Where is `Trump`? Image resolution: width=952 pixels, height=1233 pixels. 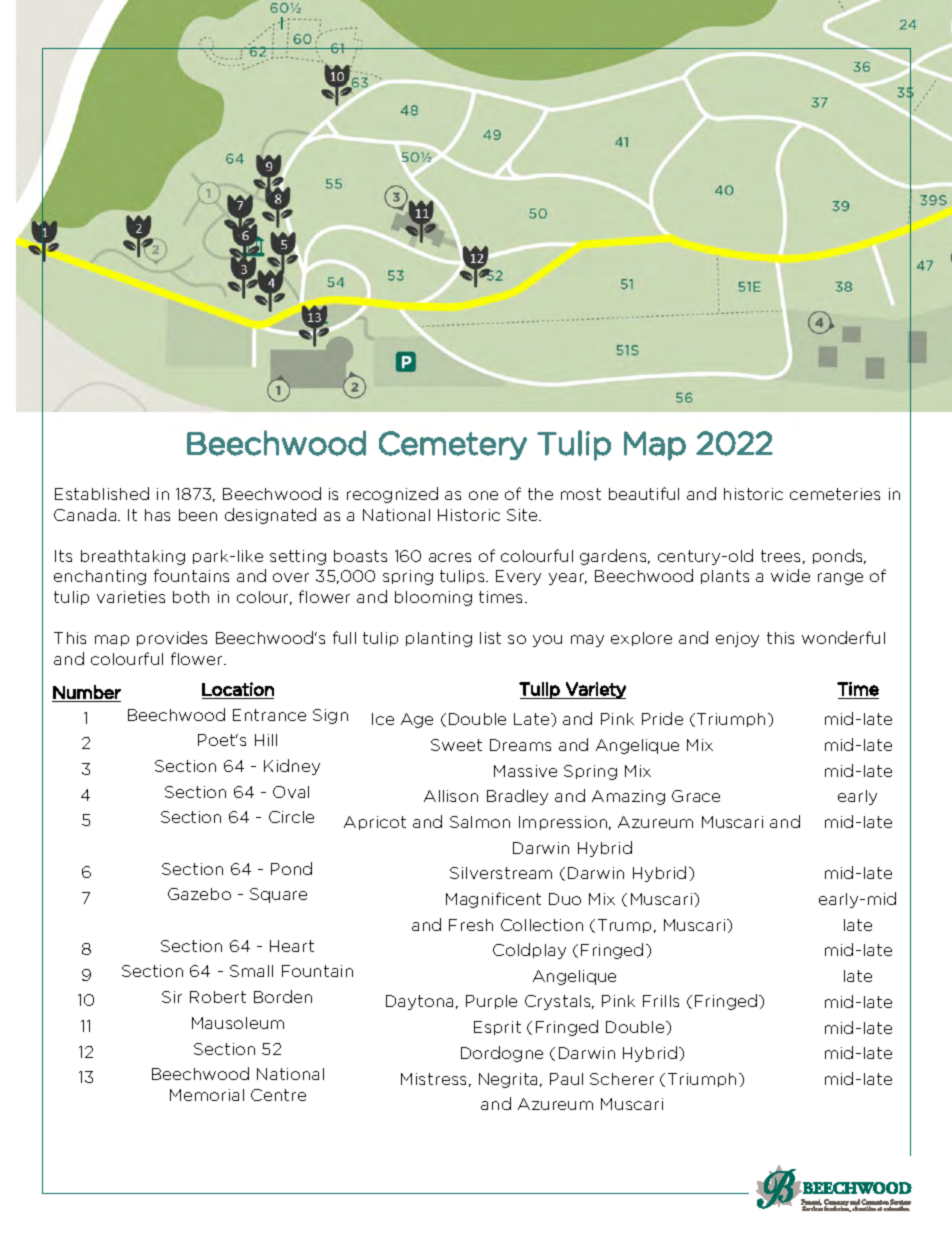 Trump is located at coordinates (624, 926).
